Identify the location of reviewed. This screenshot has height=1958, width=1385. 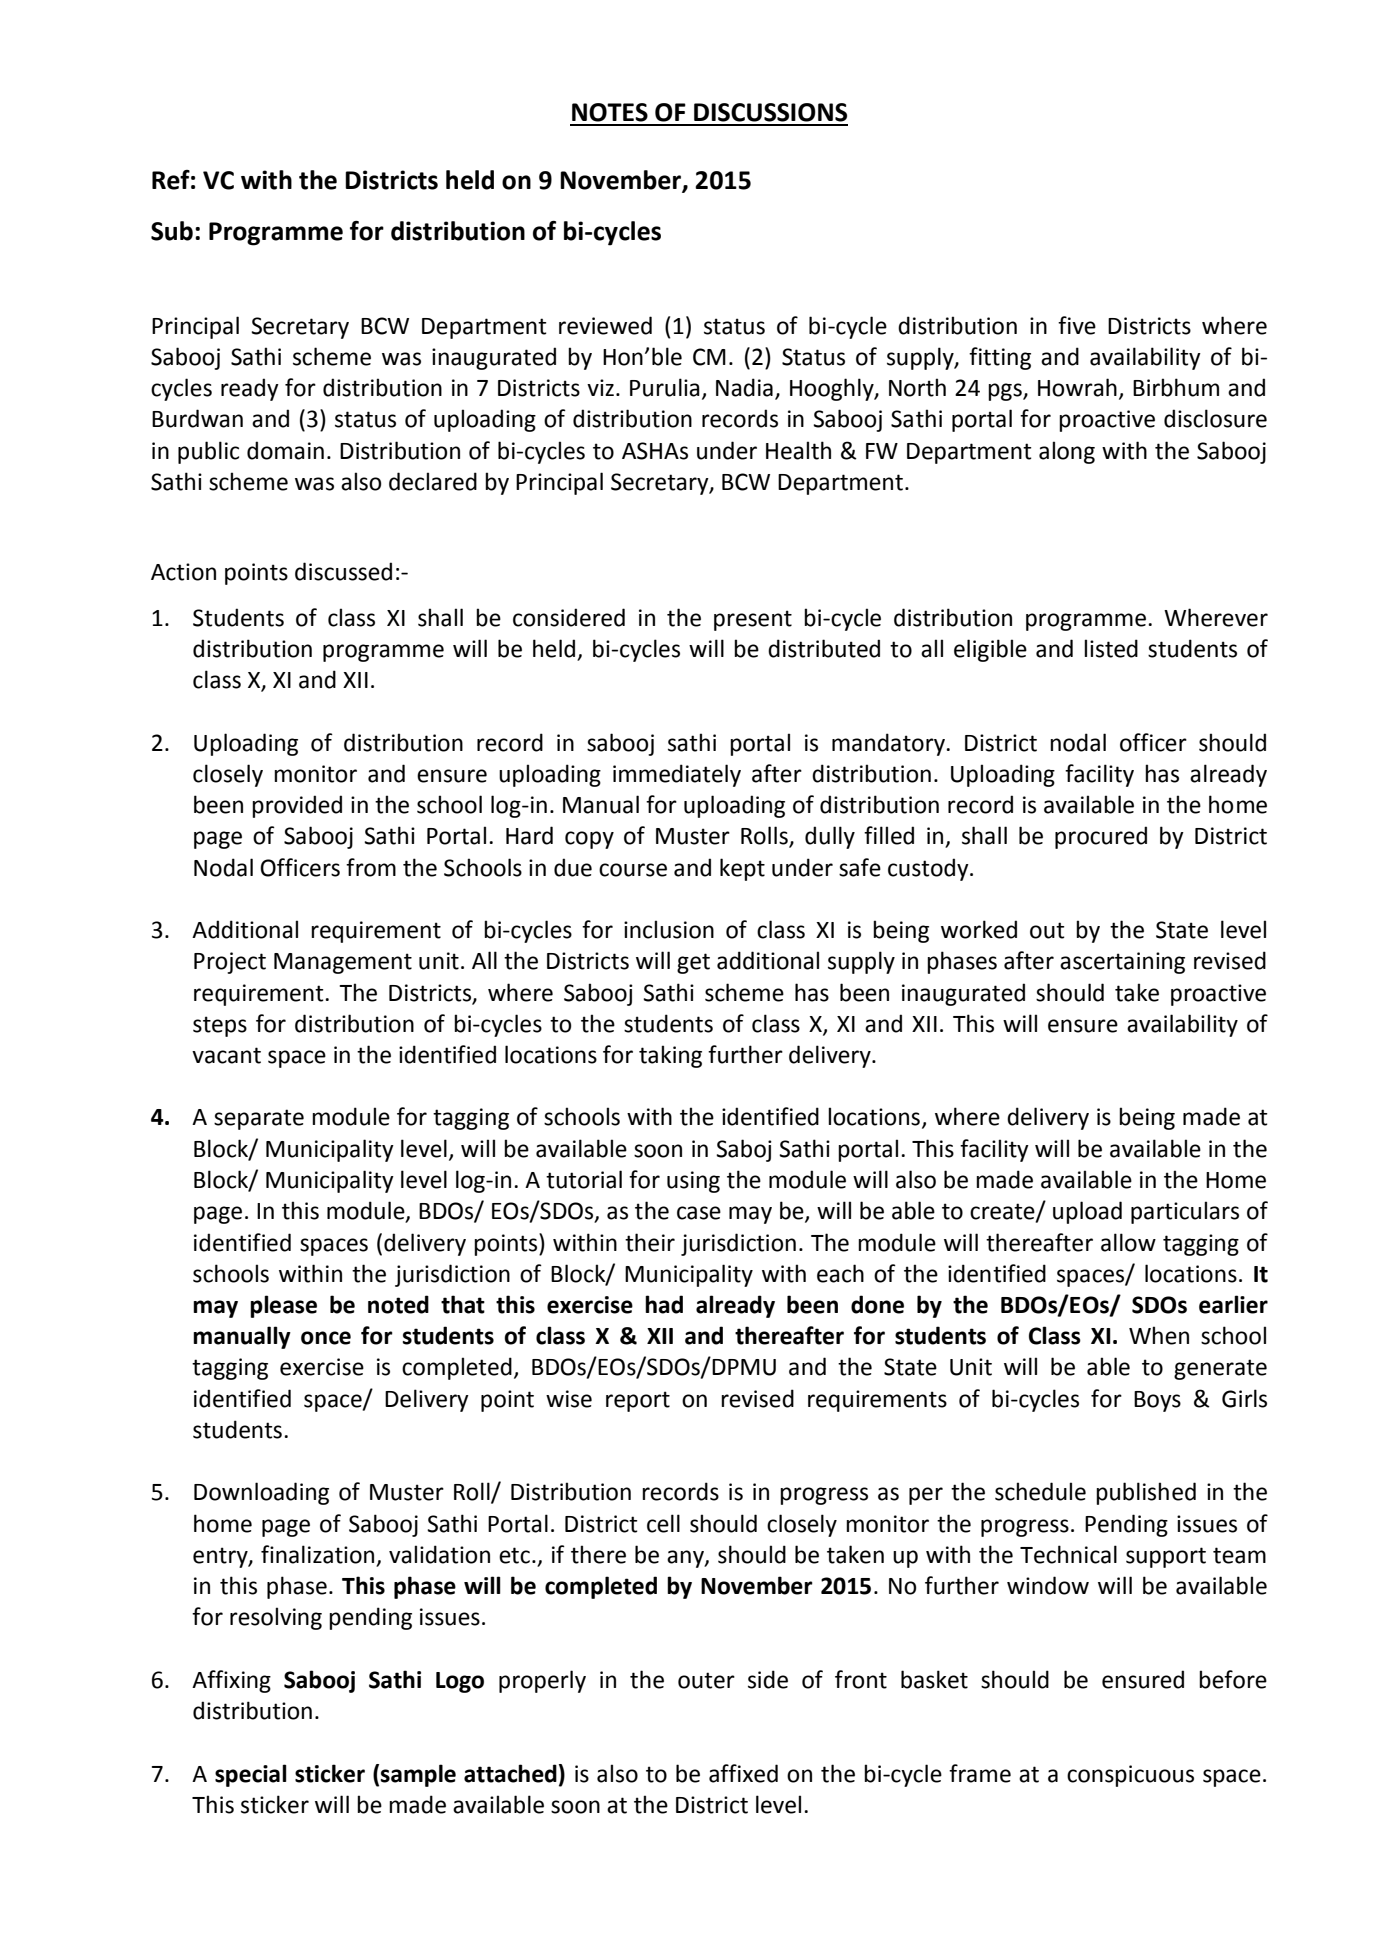
(605, 325).
